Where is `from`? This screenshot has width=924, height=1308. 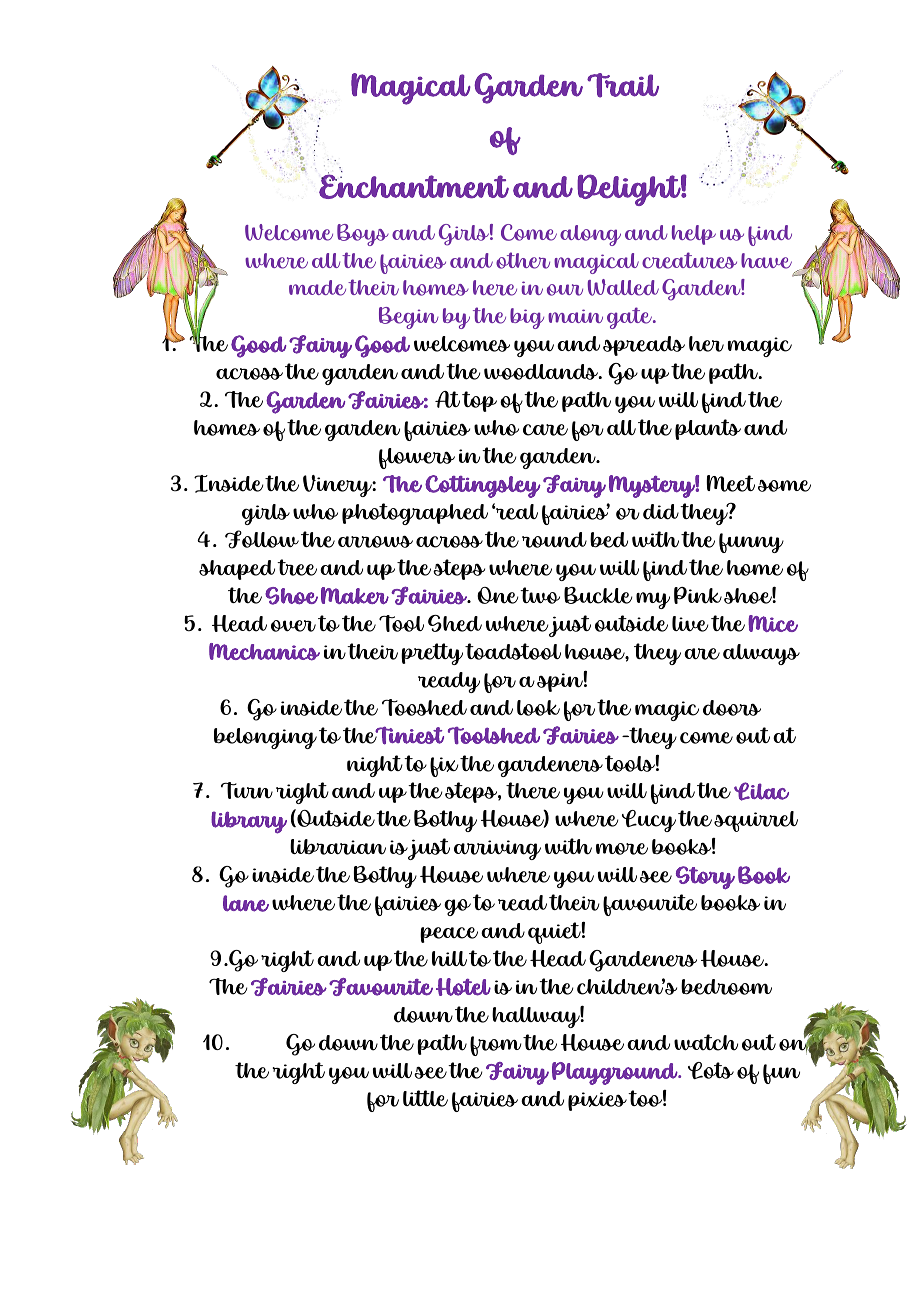
from is located at coordinates (495, 1046).
